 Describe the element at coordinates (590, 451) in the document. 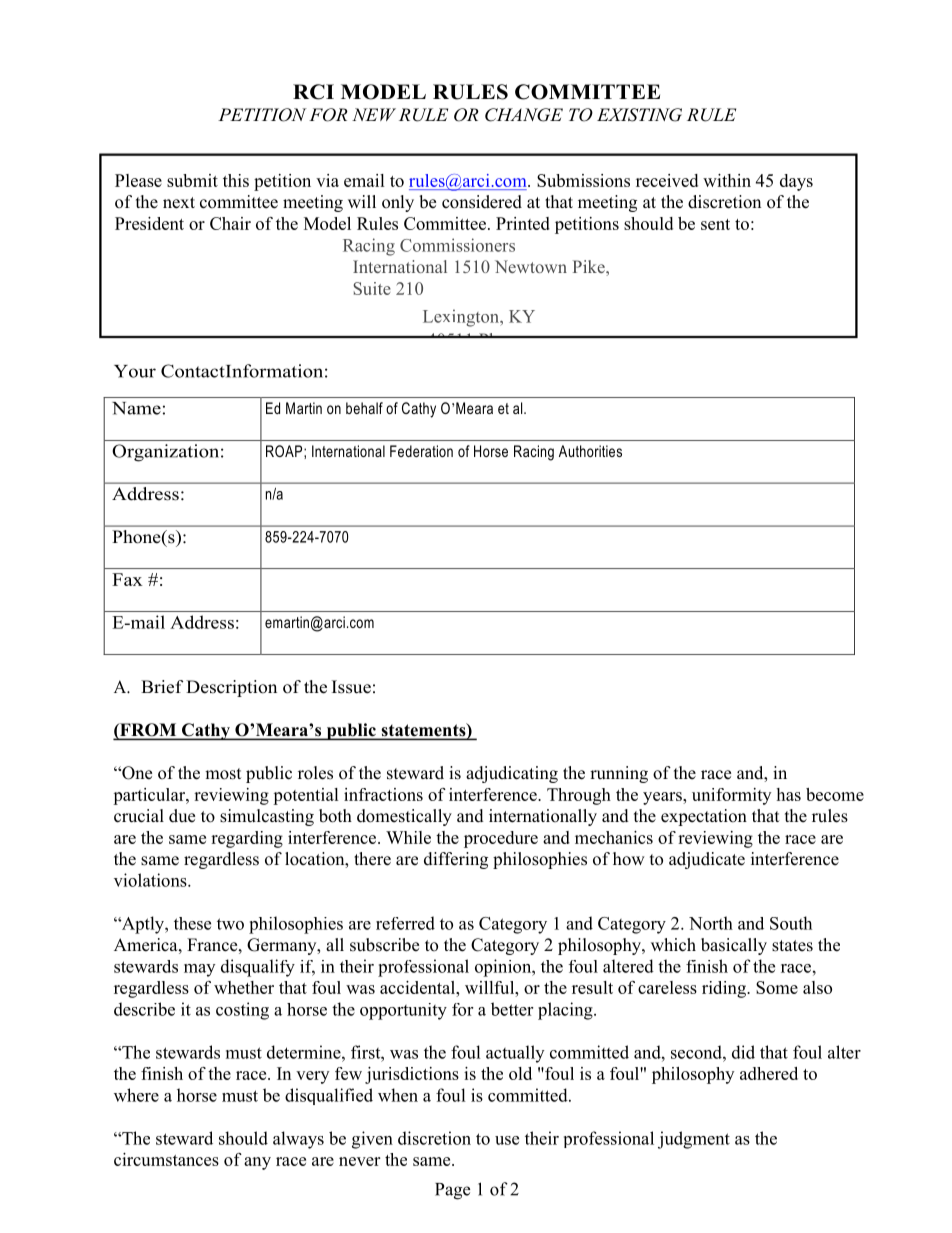

I see `Authorities` at that location.
